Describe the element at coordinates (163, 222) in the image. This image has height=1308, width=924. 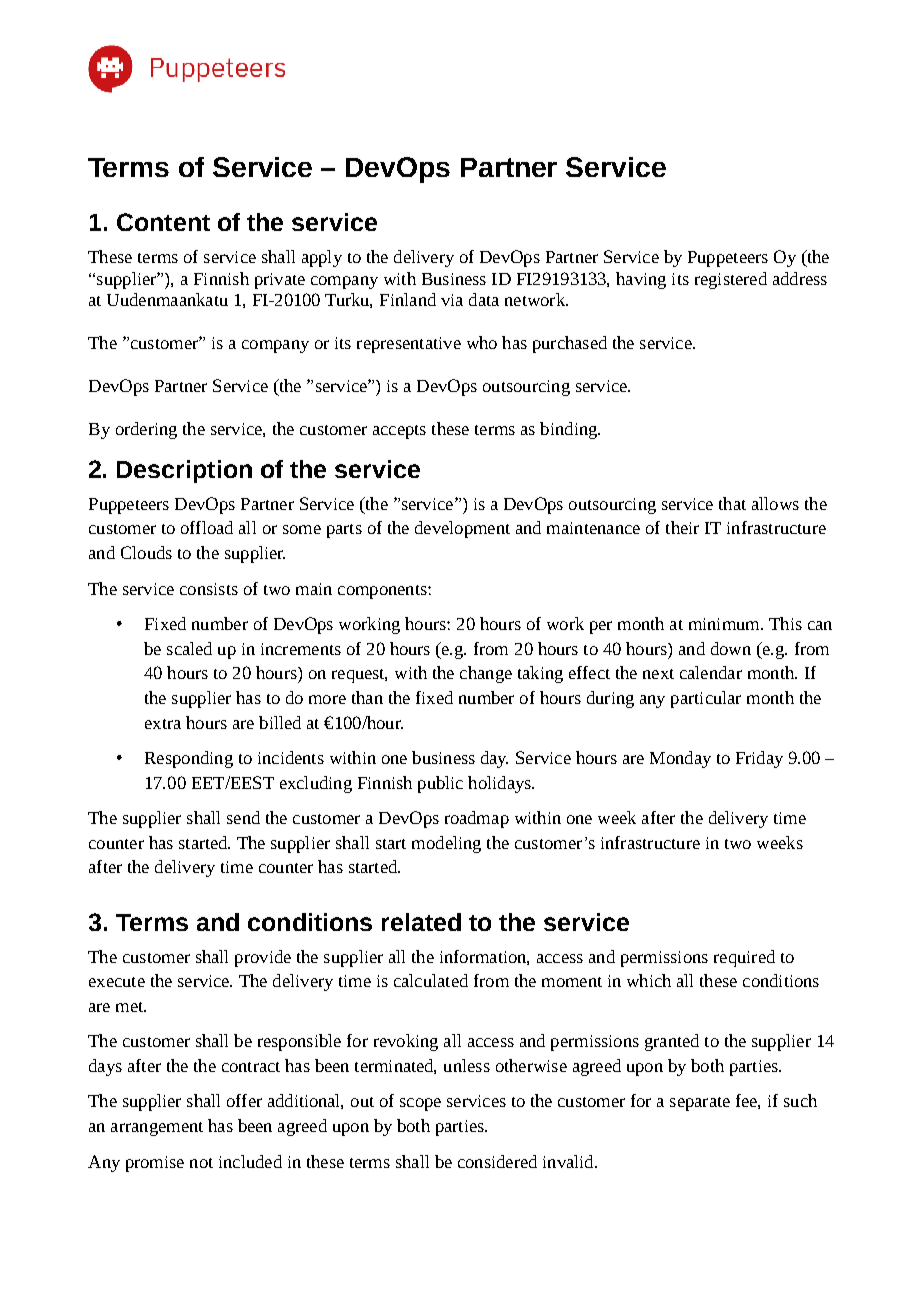
I see `Content` at that location.
